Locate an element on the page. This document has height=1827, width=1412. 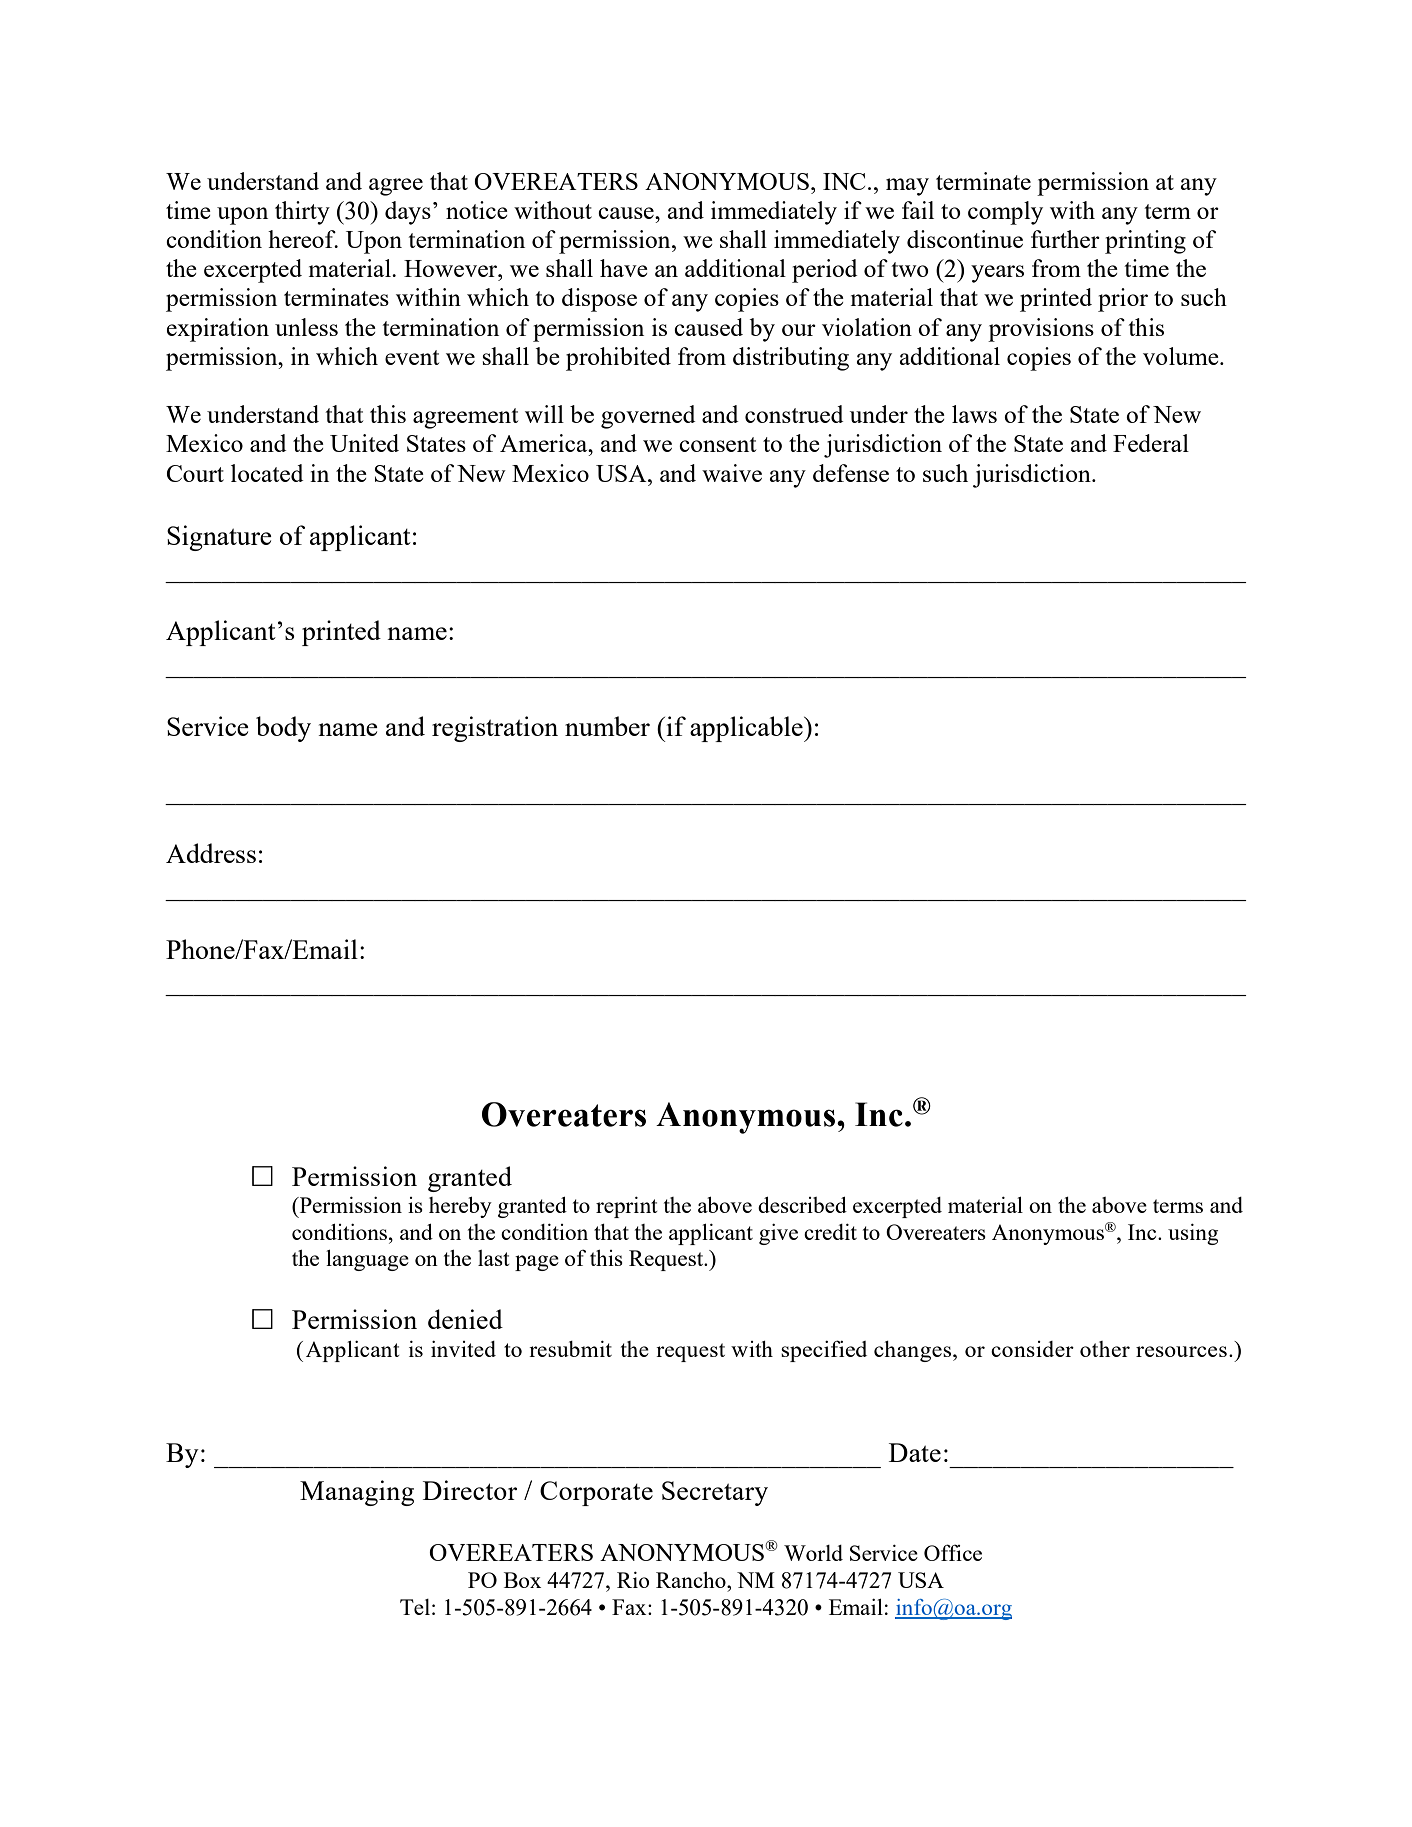
reprint is located at coordinates (627, 1207).
